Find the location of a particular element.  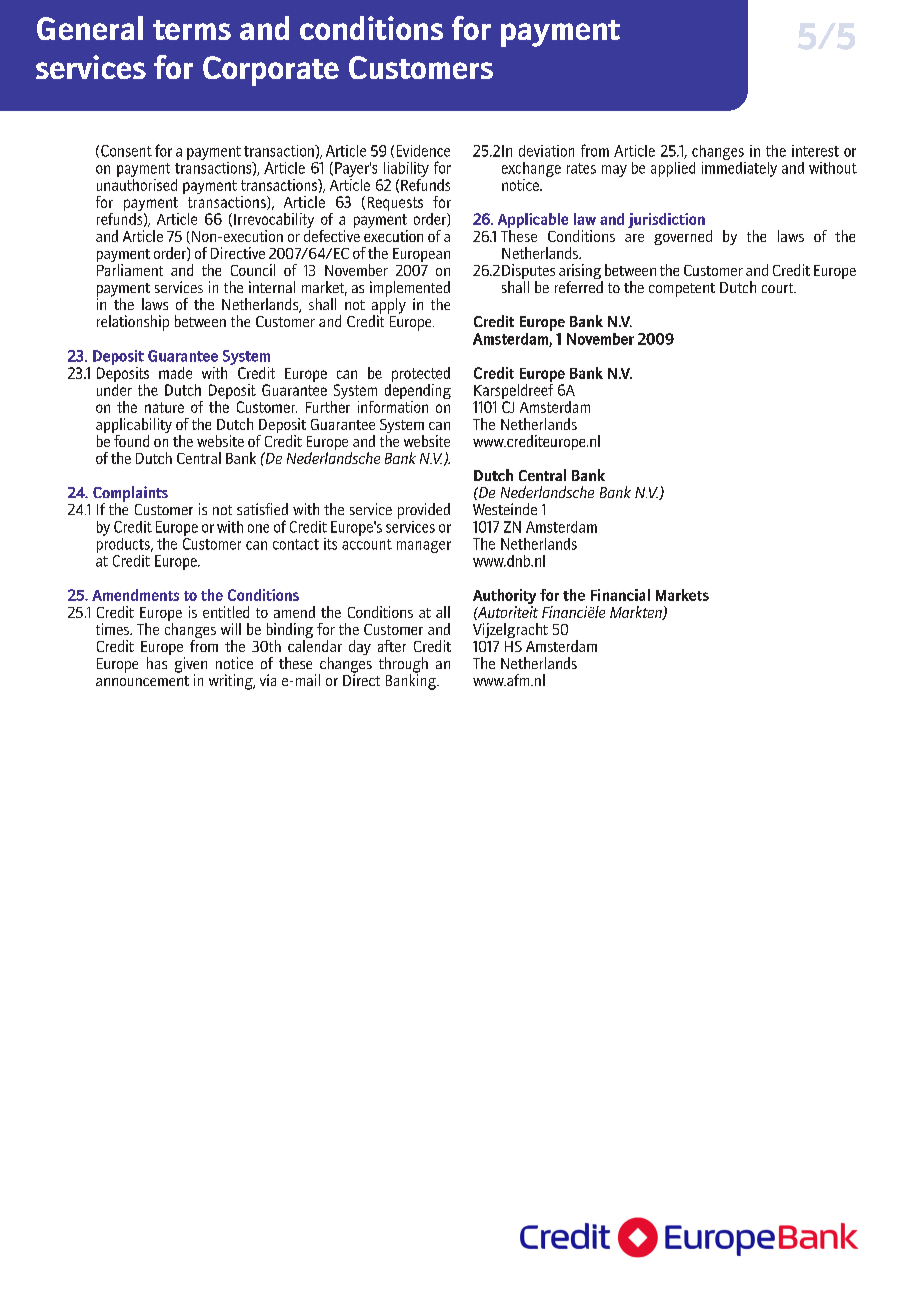

implemented is located at coordinates (410, 290).
